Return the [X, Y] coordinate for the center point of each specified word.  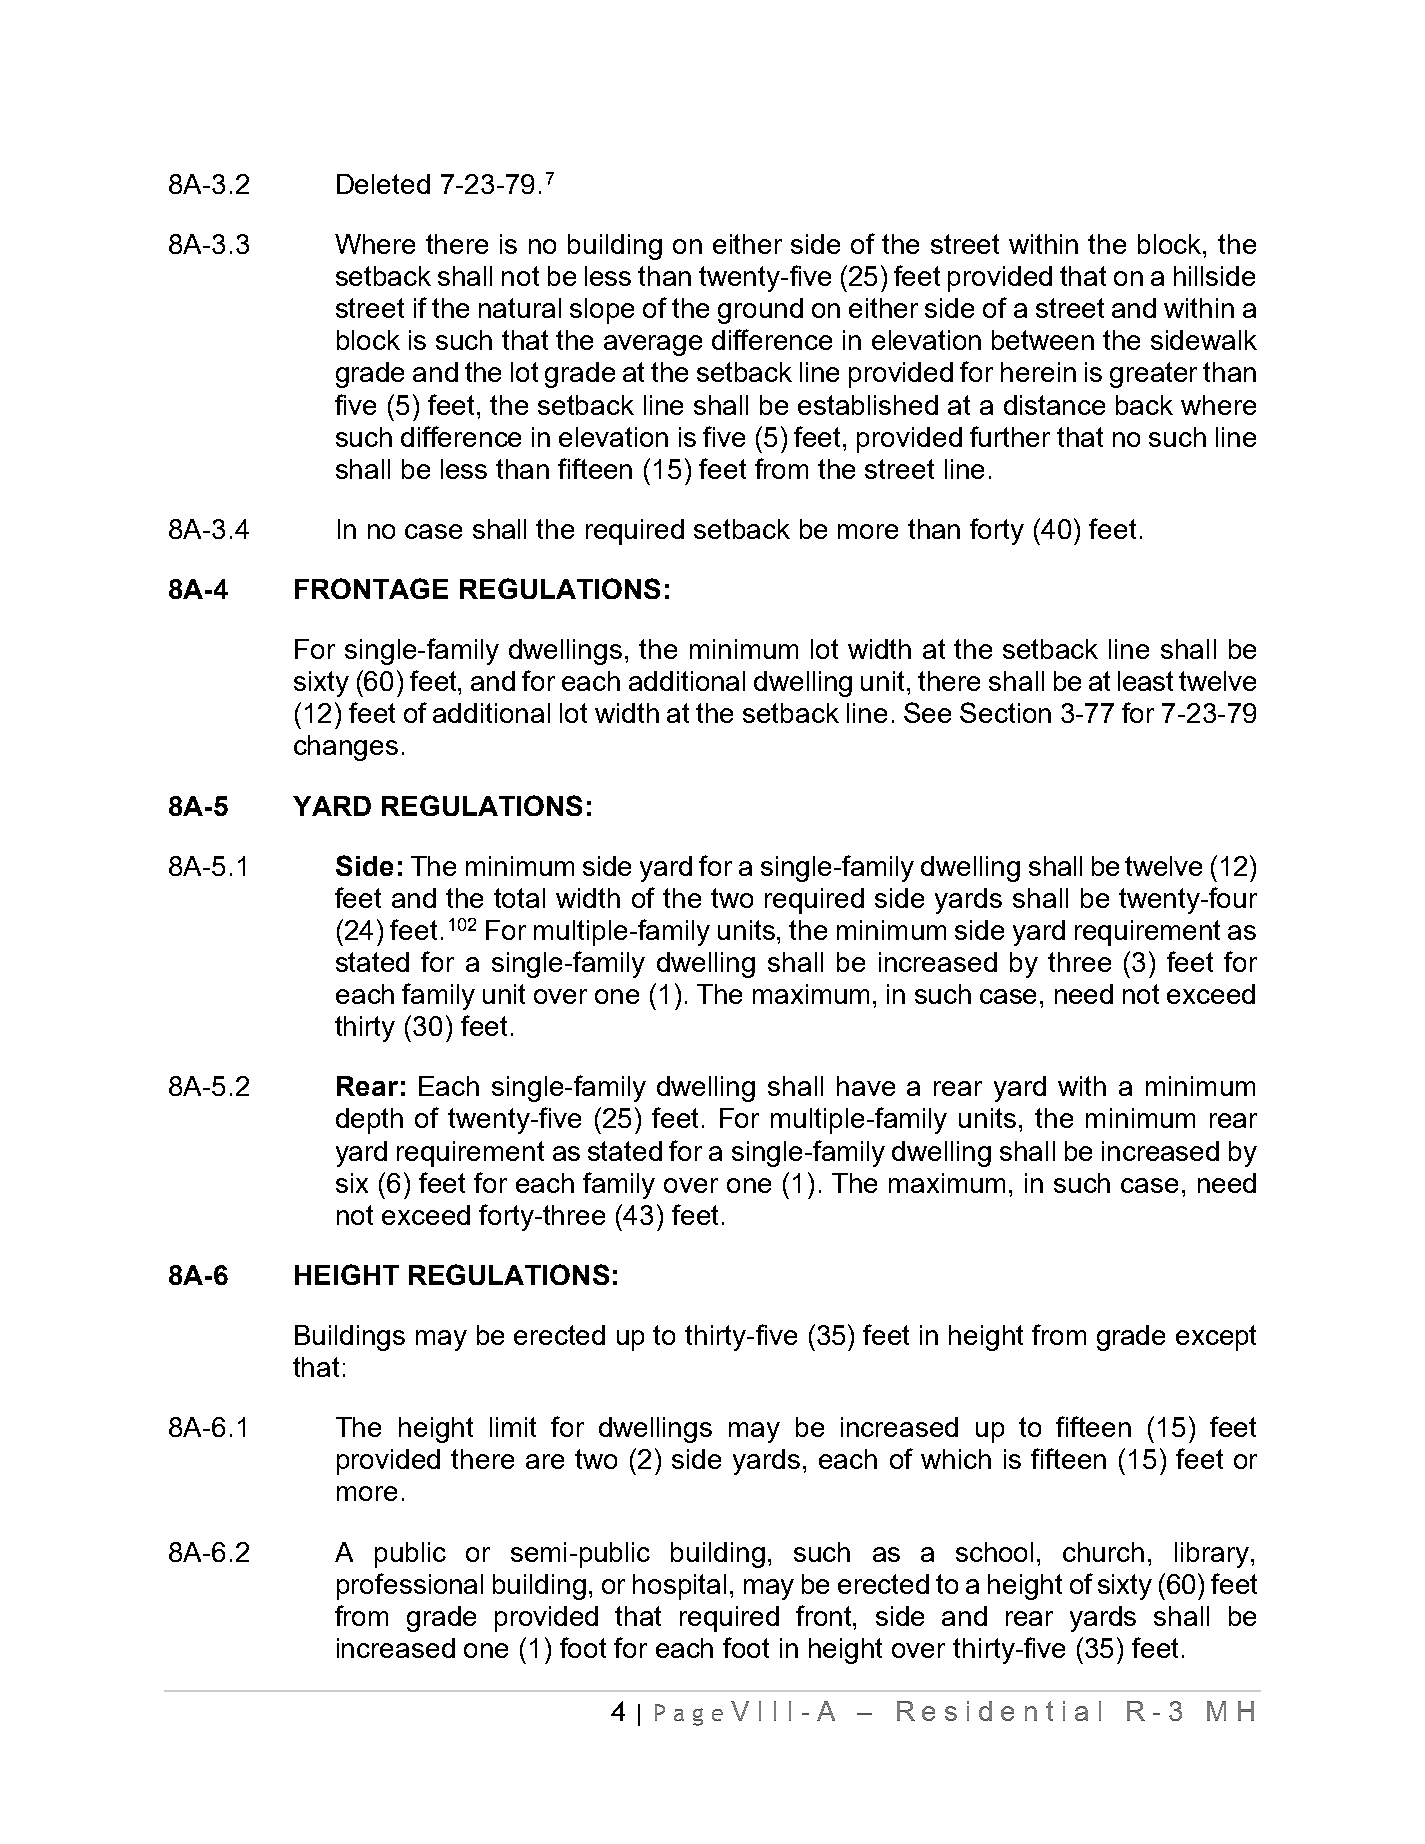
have [866, 1086]
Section [1005, 712]
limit [513, 1427]
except [1216, 1338]
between [1043, 340]
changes [346, 748]
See [927, 712]
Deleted [383, 184]
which [956, 1459]
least [1145, 681]
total [519, 898]
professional [410, 1586]
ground [760, 311]
